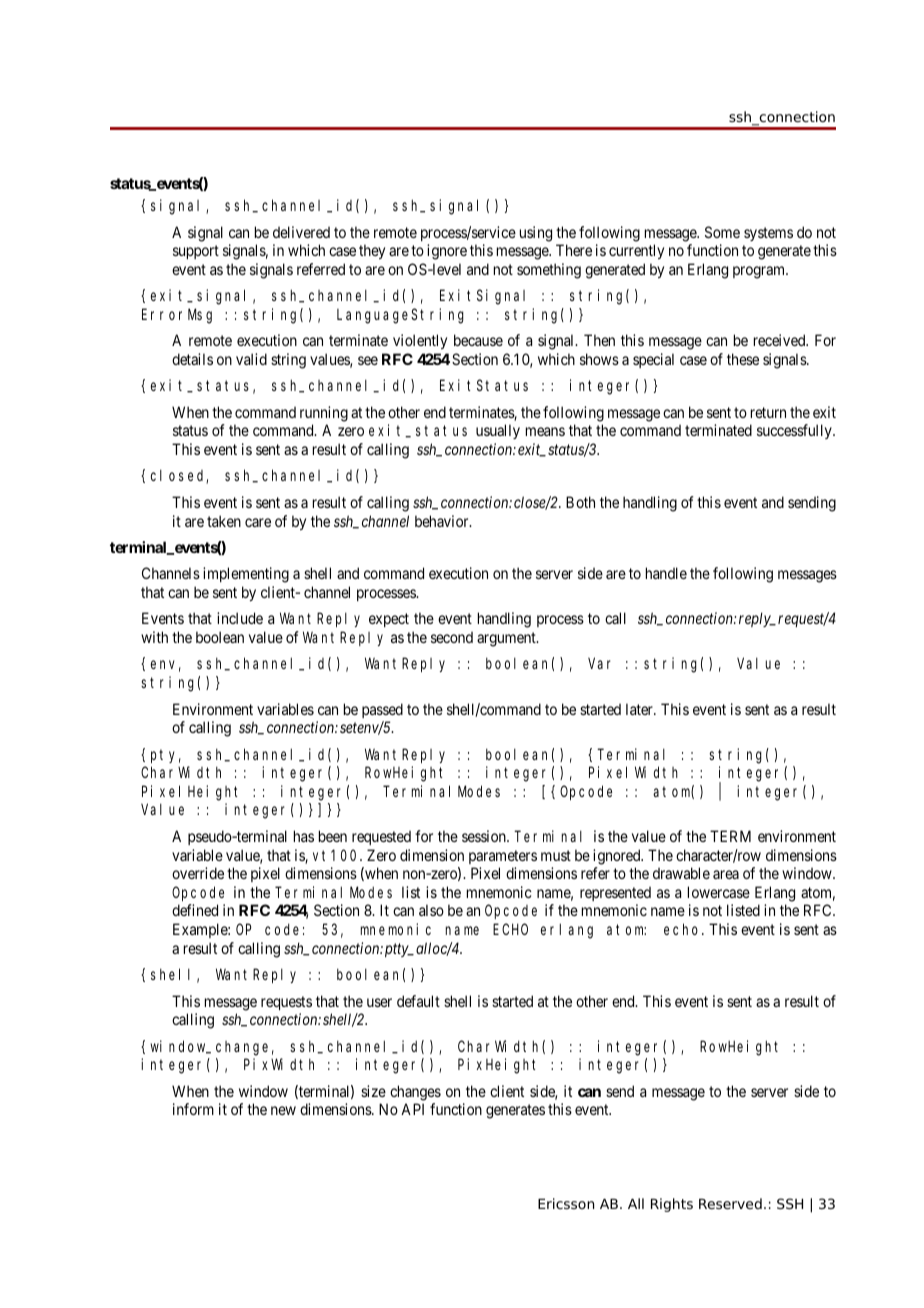  Describe the element at coordinates (666, 573) in the screenshot. I see `handle` at that location.
